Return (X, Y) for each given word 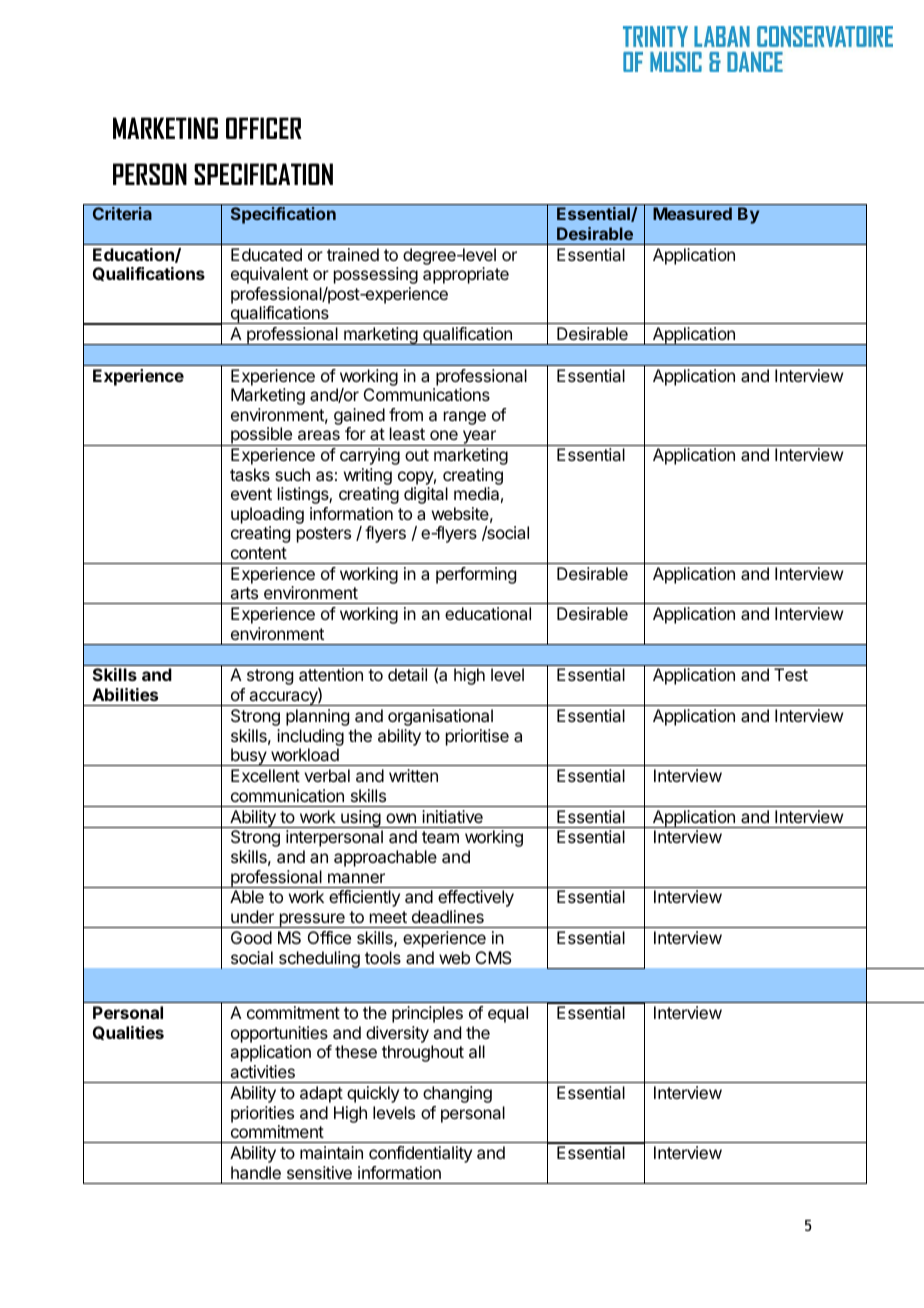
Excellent (265, 775)
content (259, 553)
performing (476, 575)
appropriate (466, 275)
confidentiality (420, 1154)
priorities (262, 1114)
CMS (494, 957)
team (440, 837)
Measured (692, 213)
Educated (266, 254)
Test (791, 674)
